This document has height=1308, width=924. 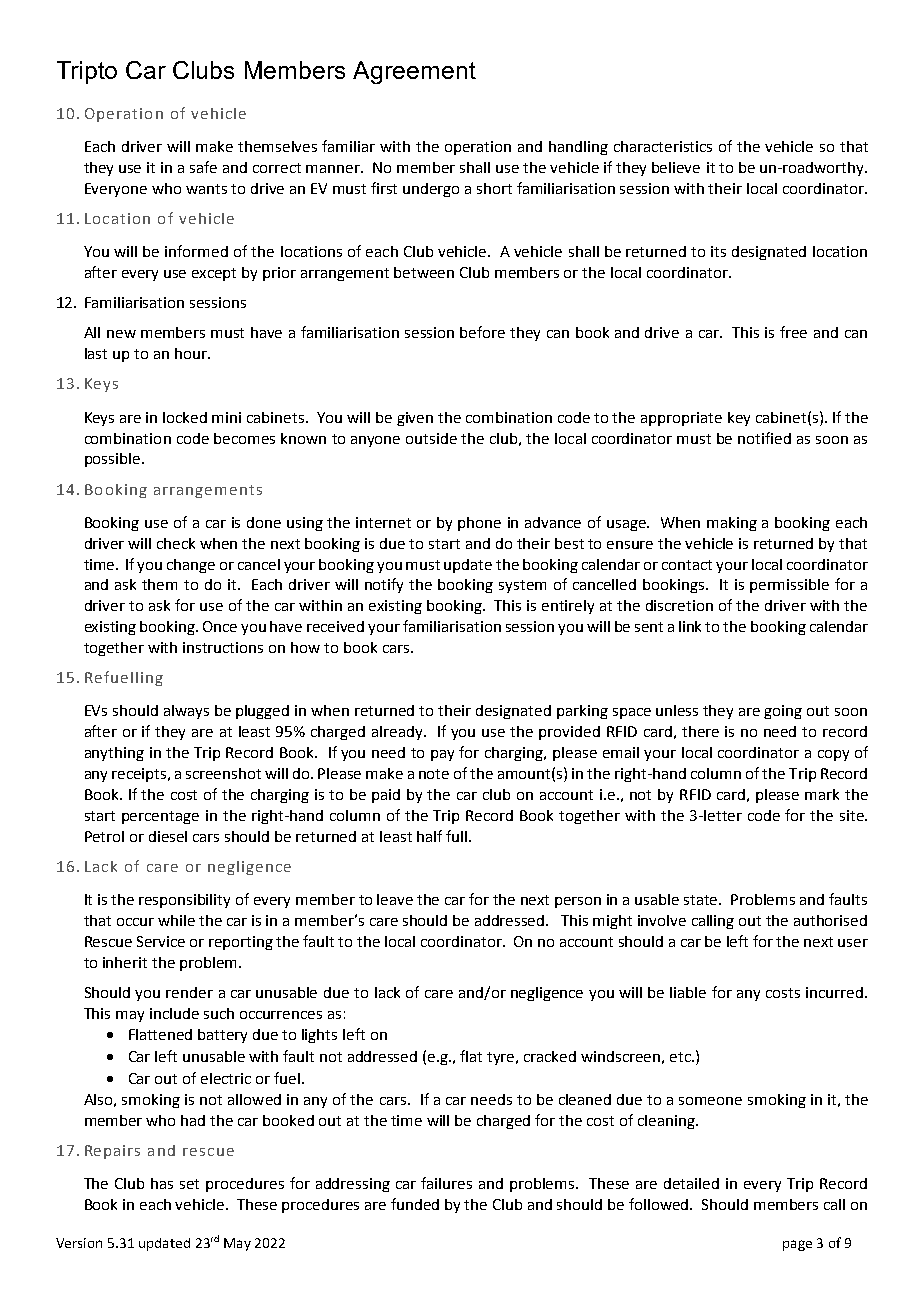 I want to click on possible, so click(x=112, y=460).
